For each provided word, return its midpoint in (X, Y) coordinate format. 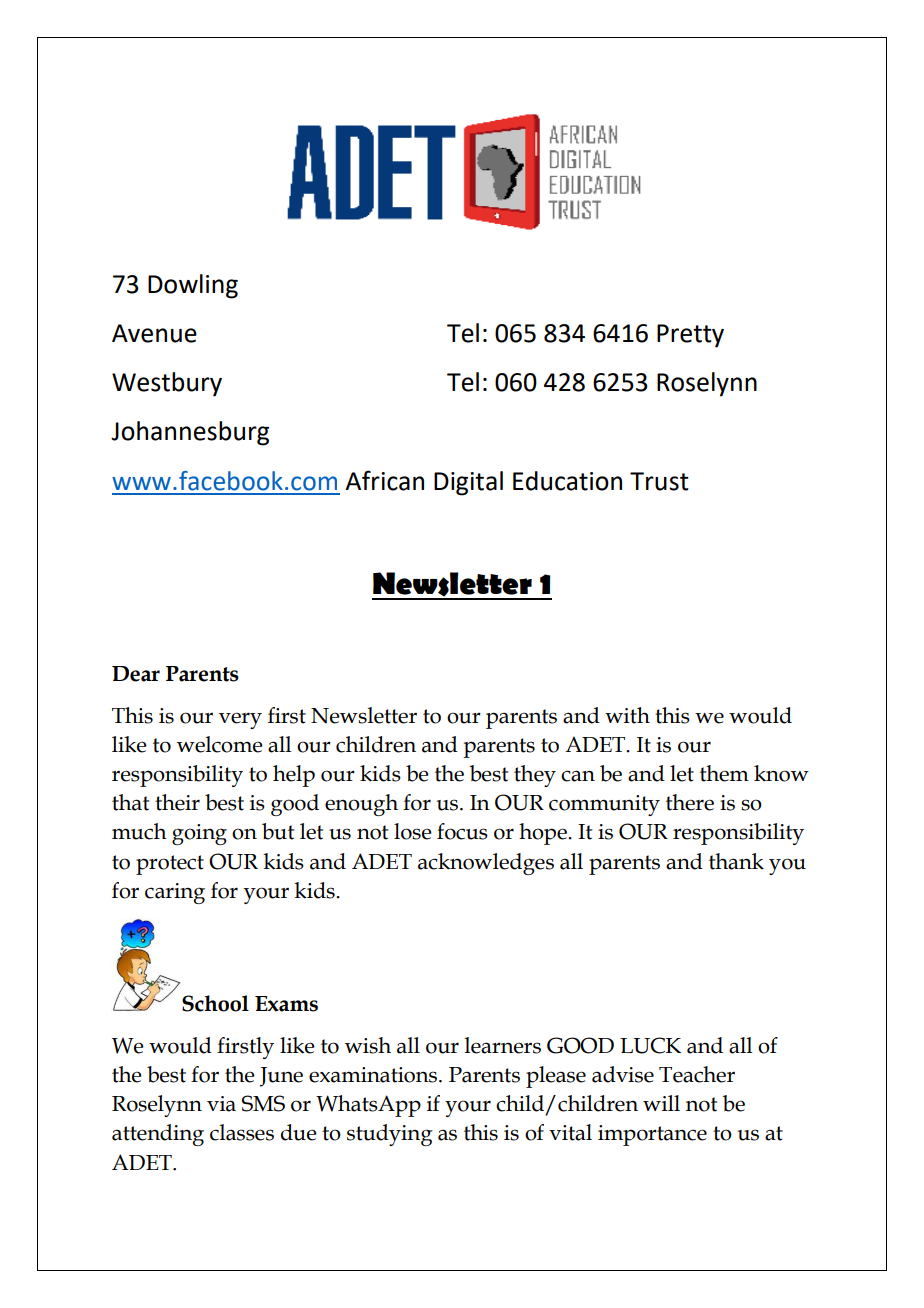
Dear (136, 674)
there (690, 802)
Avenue (154, 333)
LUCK (650, 1045)
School (215, 1003)
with (627, 715)
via (221, 1104)
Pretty (690, 336)
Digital (468, 483)
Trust (659, 481)
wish (368, 1045)
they (535, 776)
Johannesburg (190, 433)
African (384, 480)
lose (413, 831)
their (177, 802)
